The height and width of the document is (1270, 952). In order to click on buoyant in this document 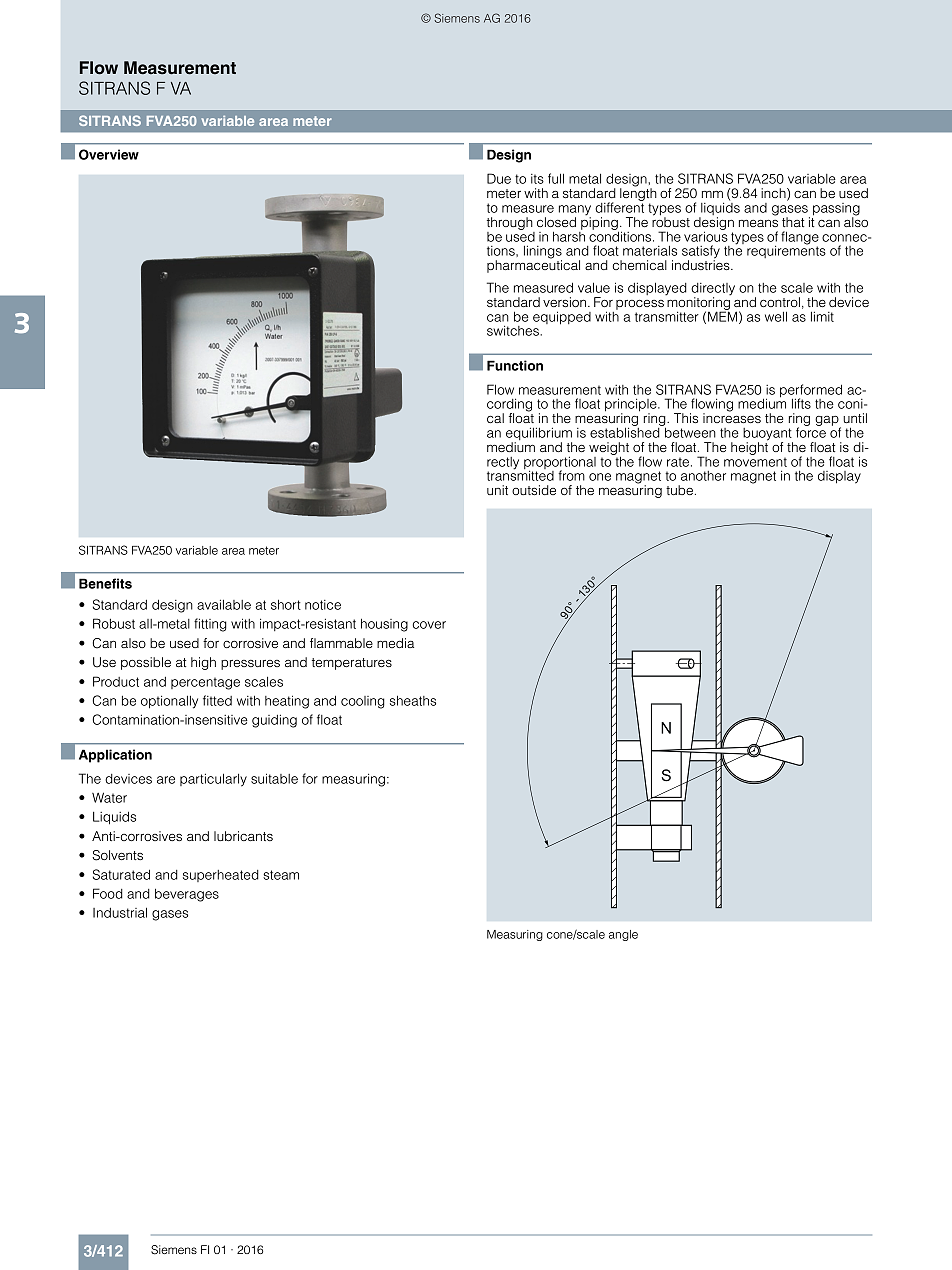, I will do `click(768, 435)`.
